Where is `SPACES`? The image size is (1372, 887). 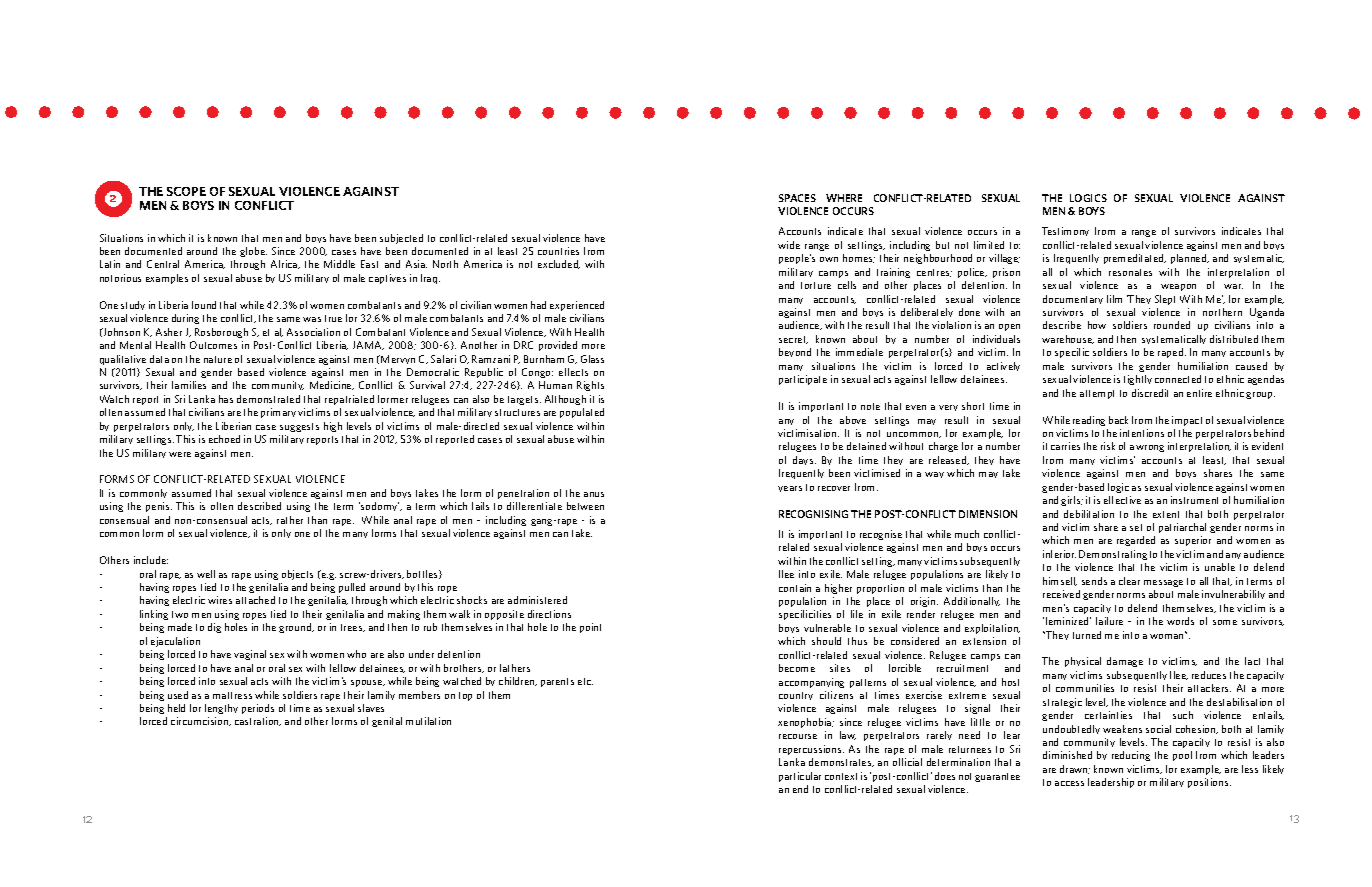 SPACES is located at coordinates (797, 198).
